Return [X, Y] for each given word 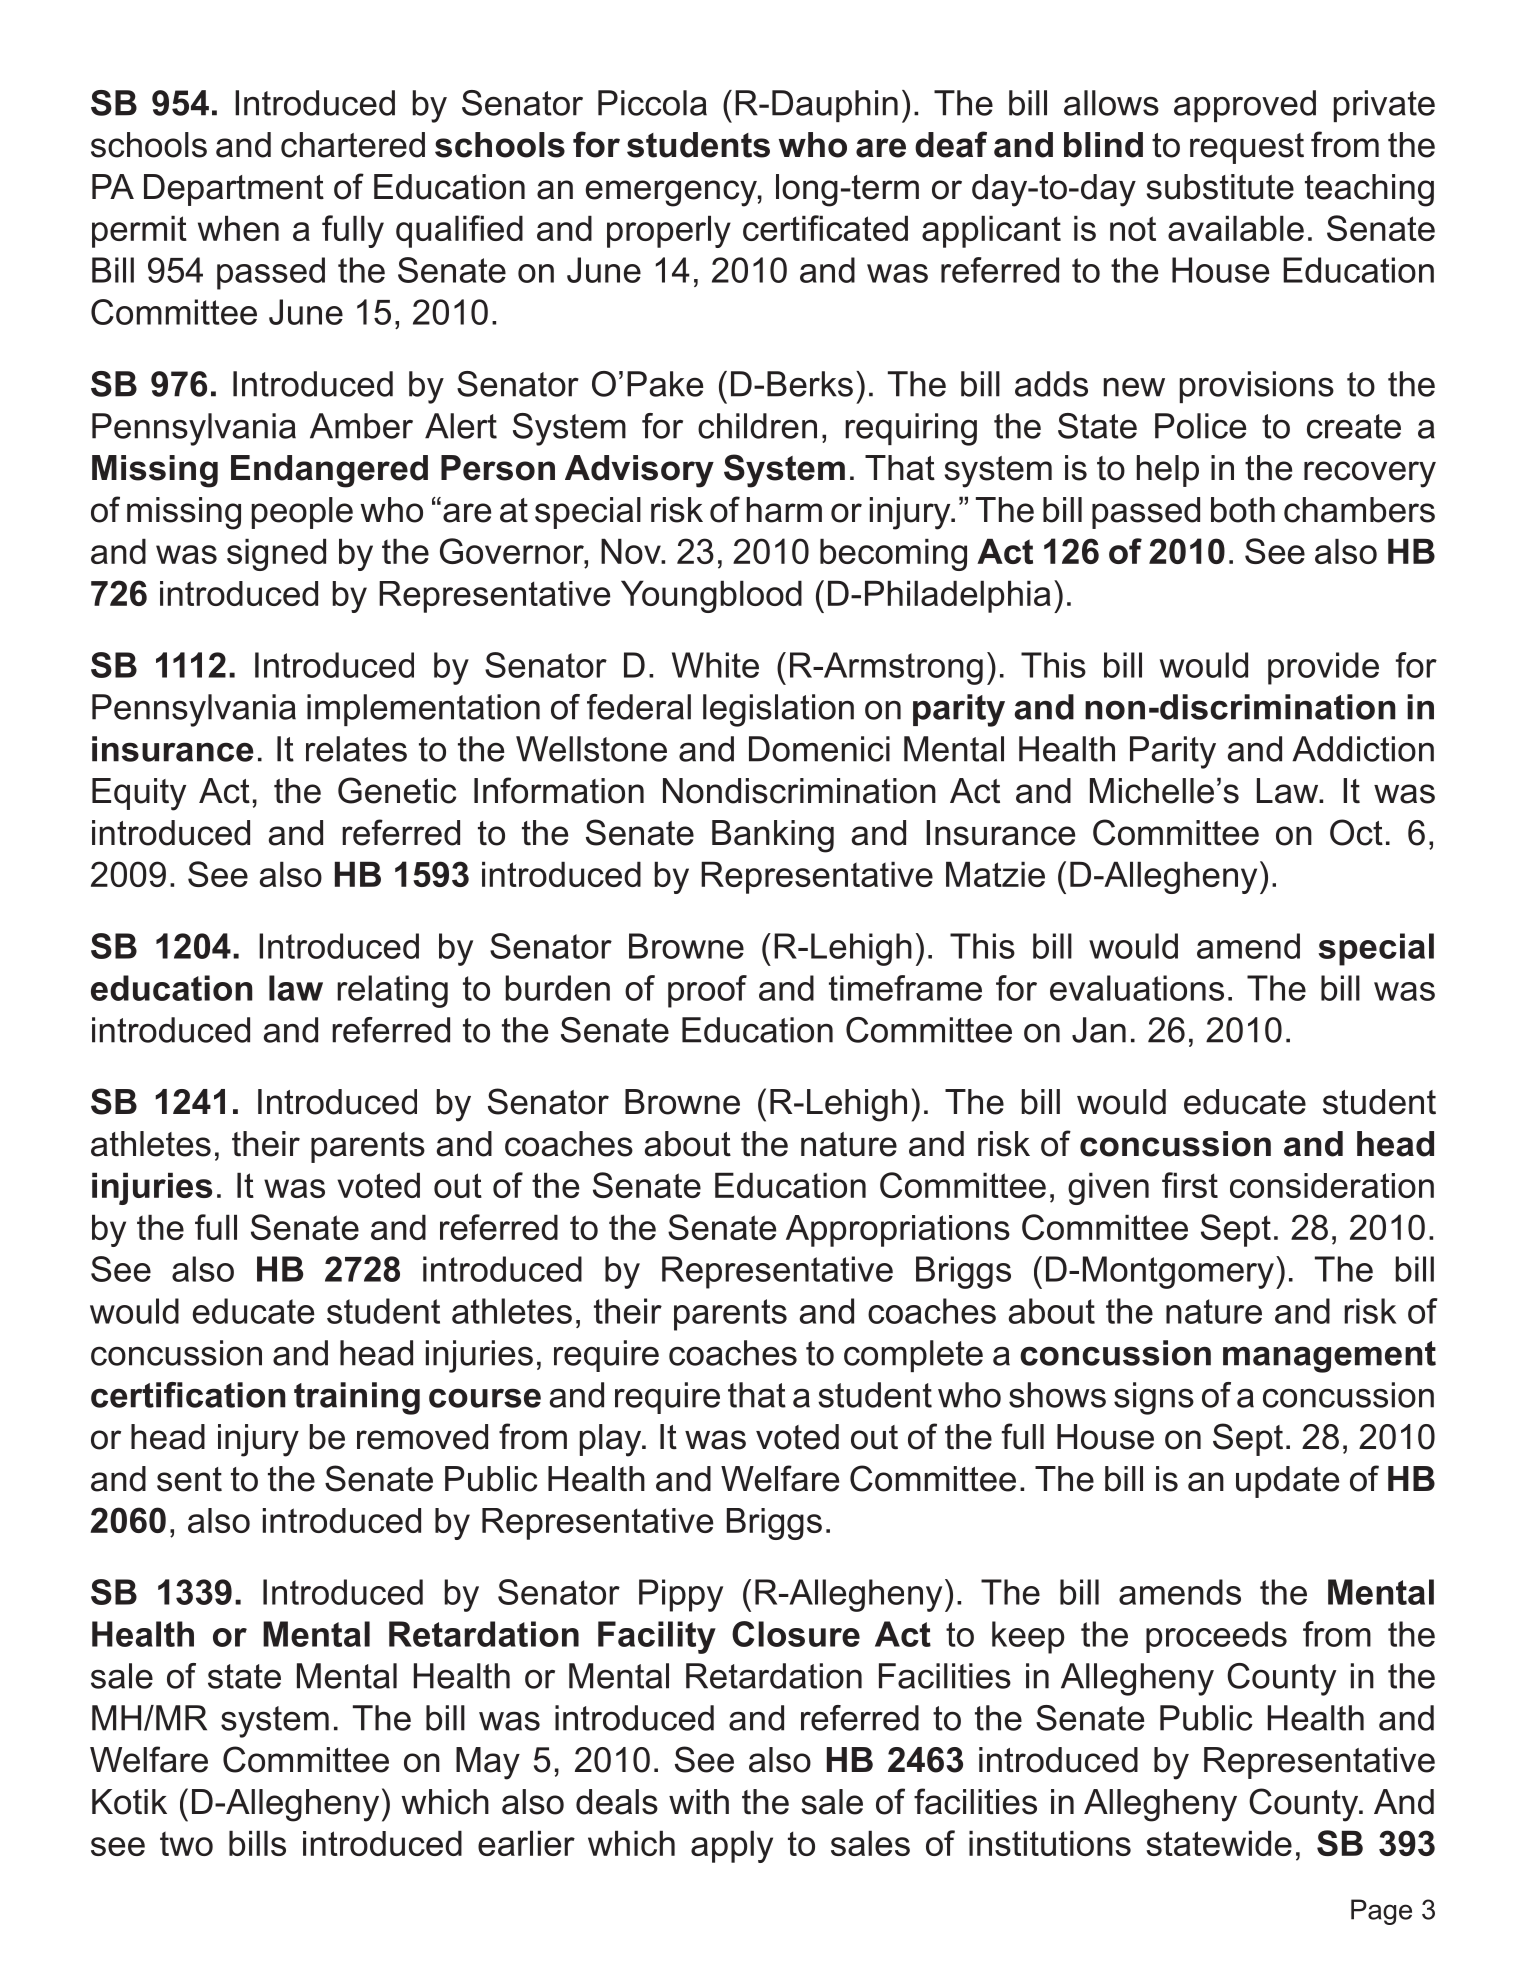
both [1243, 510]
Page [1381, 1912]
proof [707, 991]
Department [234, 190]
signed [276, 554]
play [612, 1440]
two [186, 1843]
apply [732, 1846]
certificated [825, 228]
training [357, 1398]
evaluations [1137, 988]
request [1247, 148]
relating [392, 991]
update [1287, 1482]
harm [784, 510]
